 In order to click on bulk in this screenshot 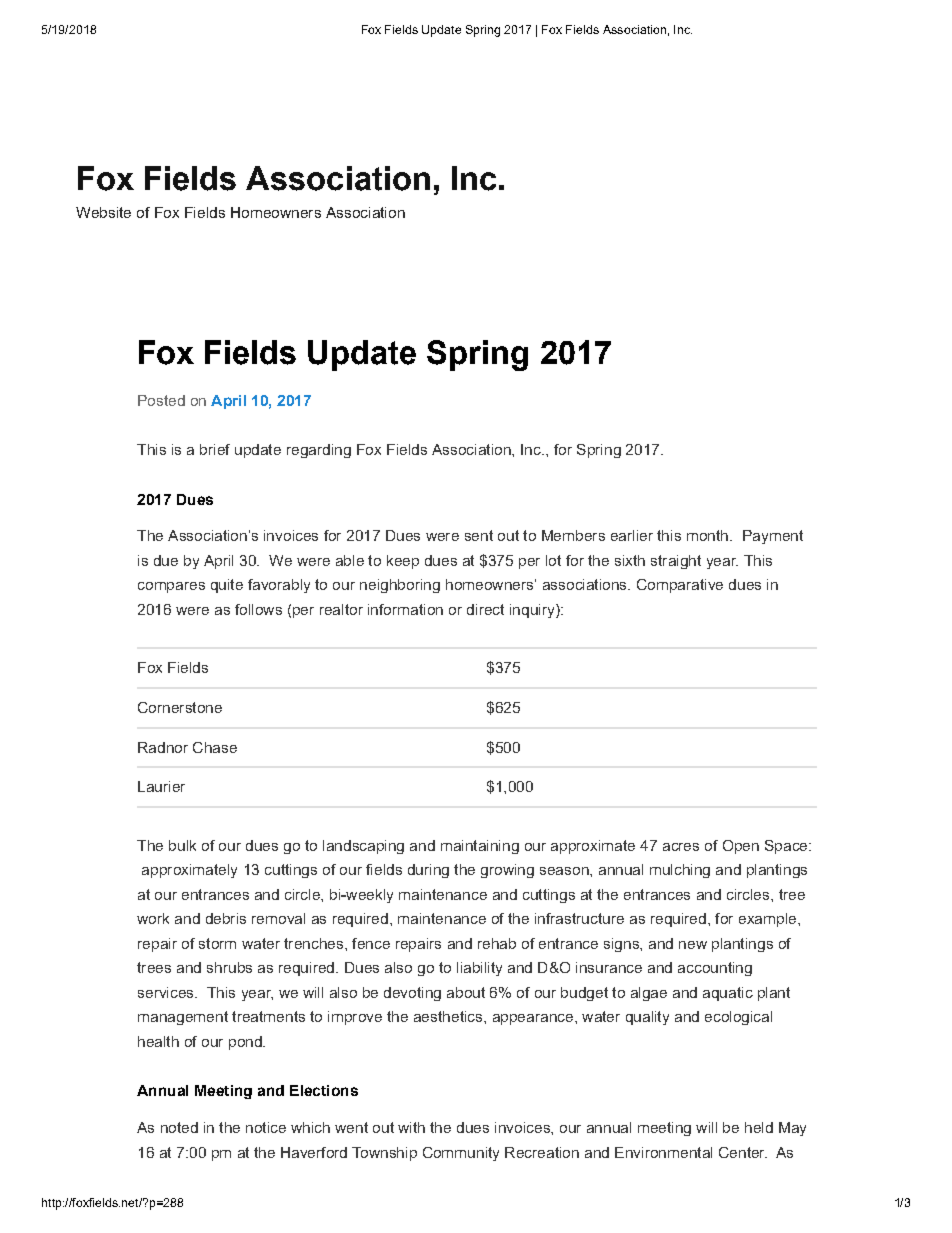, I will do `click(182, 845)`.
